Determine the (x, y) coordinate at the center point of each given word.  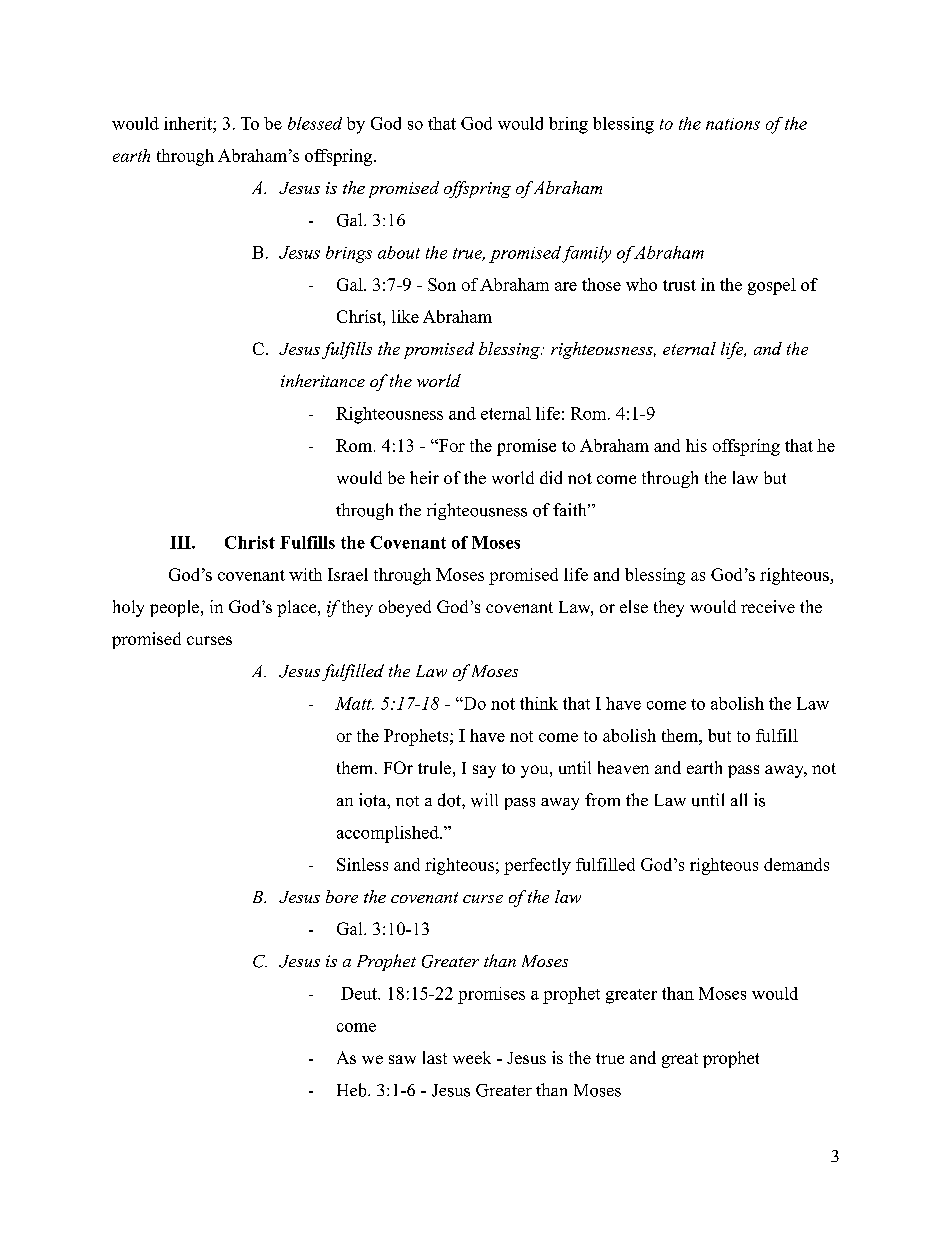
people (176, 608)
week (472, 1057)
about (399, 252)
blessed (315, 123)
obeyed (405, 608)
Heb (353, 1090)
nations (733, 124)
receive (768, 606)
